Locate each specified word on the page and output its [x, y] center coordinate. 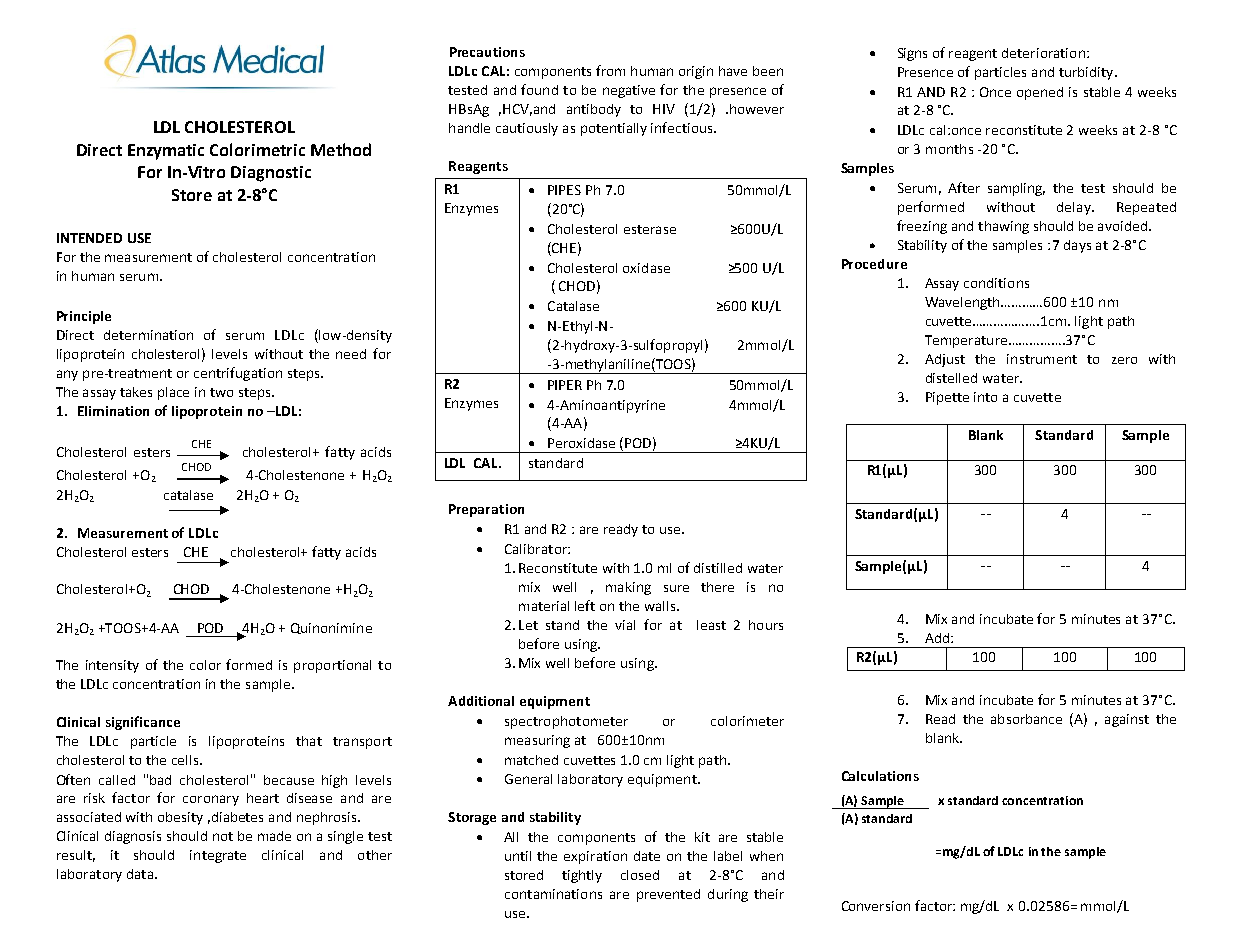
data [140, 874]
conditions [996, 283]
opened [1040, 93]
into [985, 397]
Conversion [876, 906]
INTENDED [89, 238]
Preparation [486, 510]
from [610, 70]
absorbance [1026, 719]
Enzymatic [166, 152]
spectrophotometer [566, 722]
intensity [112, 666]
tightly [582, 876]
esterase [650, 229]
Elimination [113, 411]
